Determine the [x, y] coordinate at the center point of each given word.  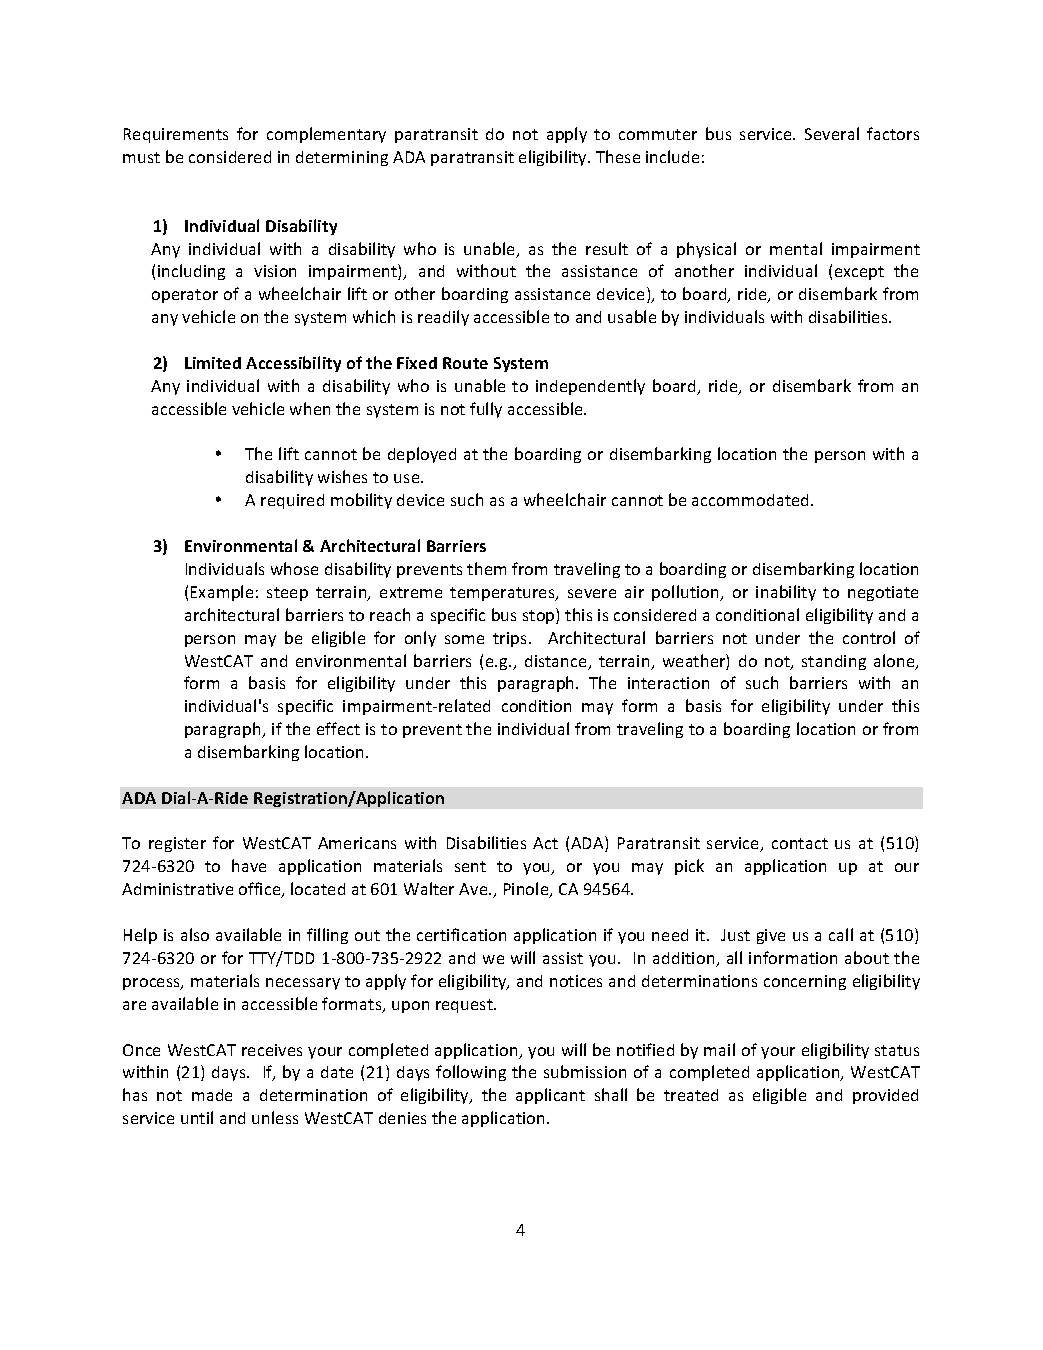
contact [800, 843]
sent [470, 866]
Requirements [176, 135]
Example [222, 593]
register [177, 844]
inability [786, 593]
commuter [658, 134]
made [212, 1095]
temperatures [503, 594]
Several [832, 133]
